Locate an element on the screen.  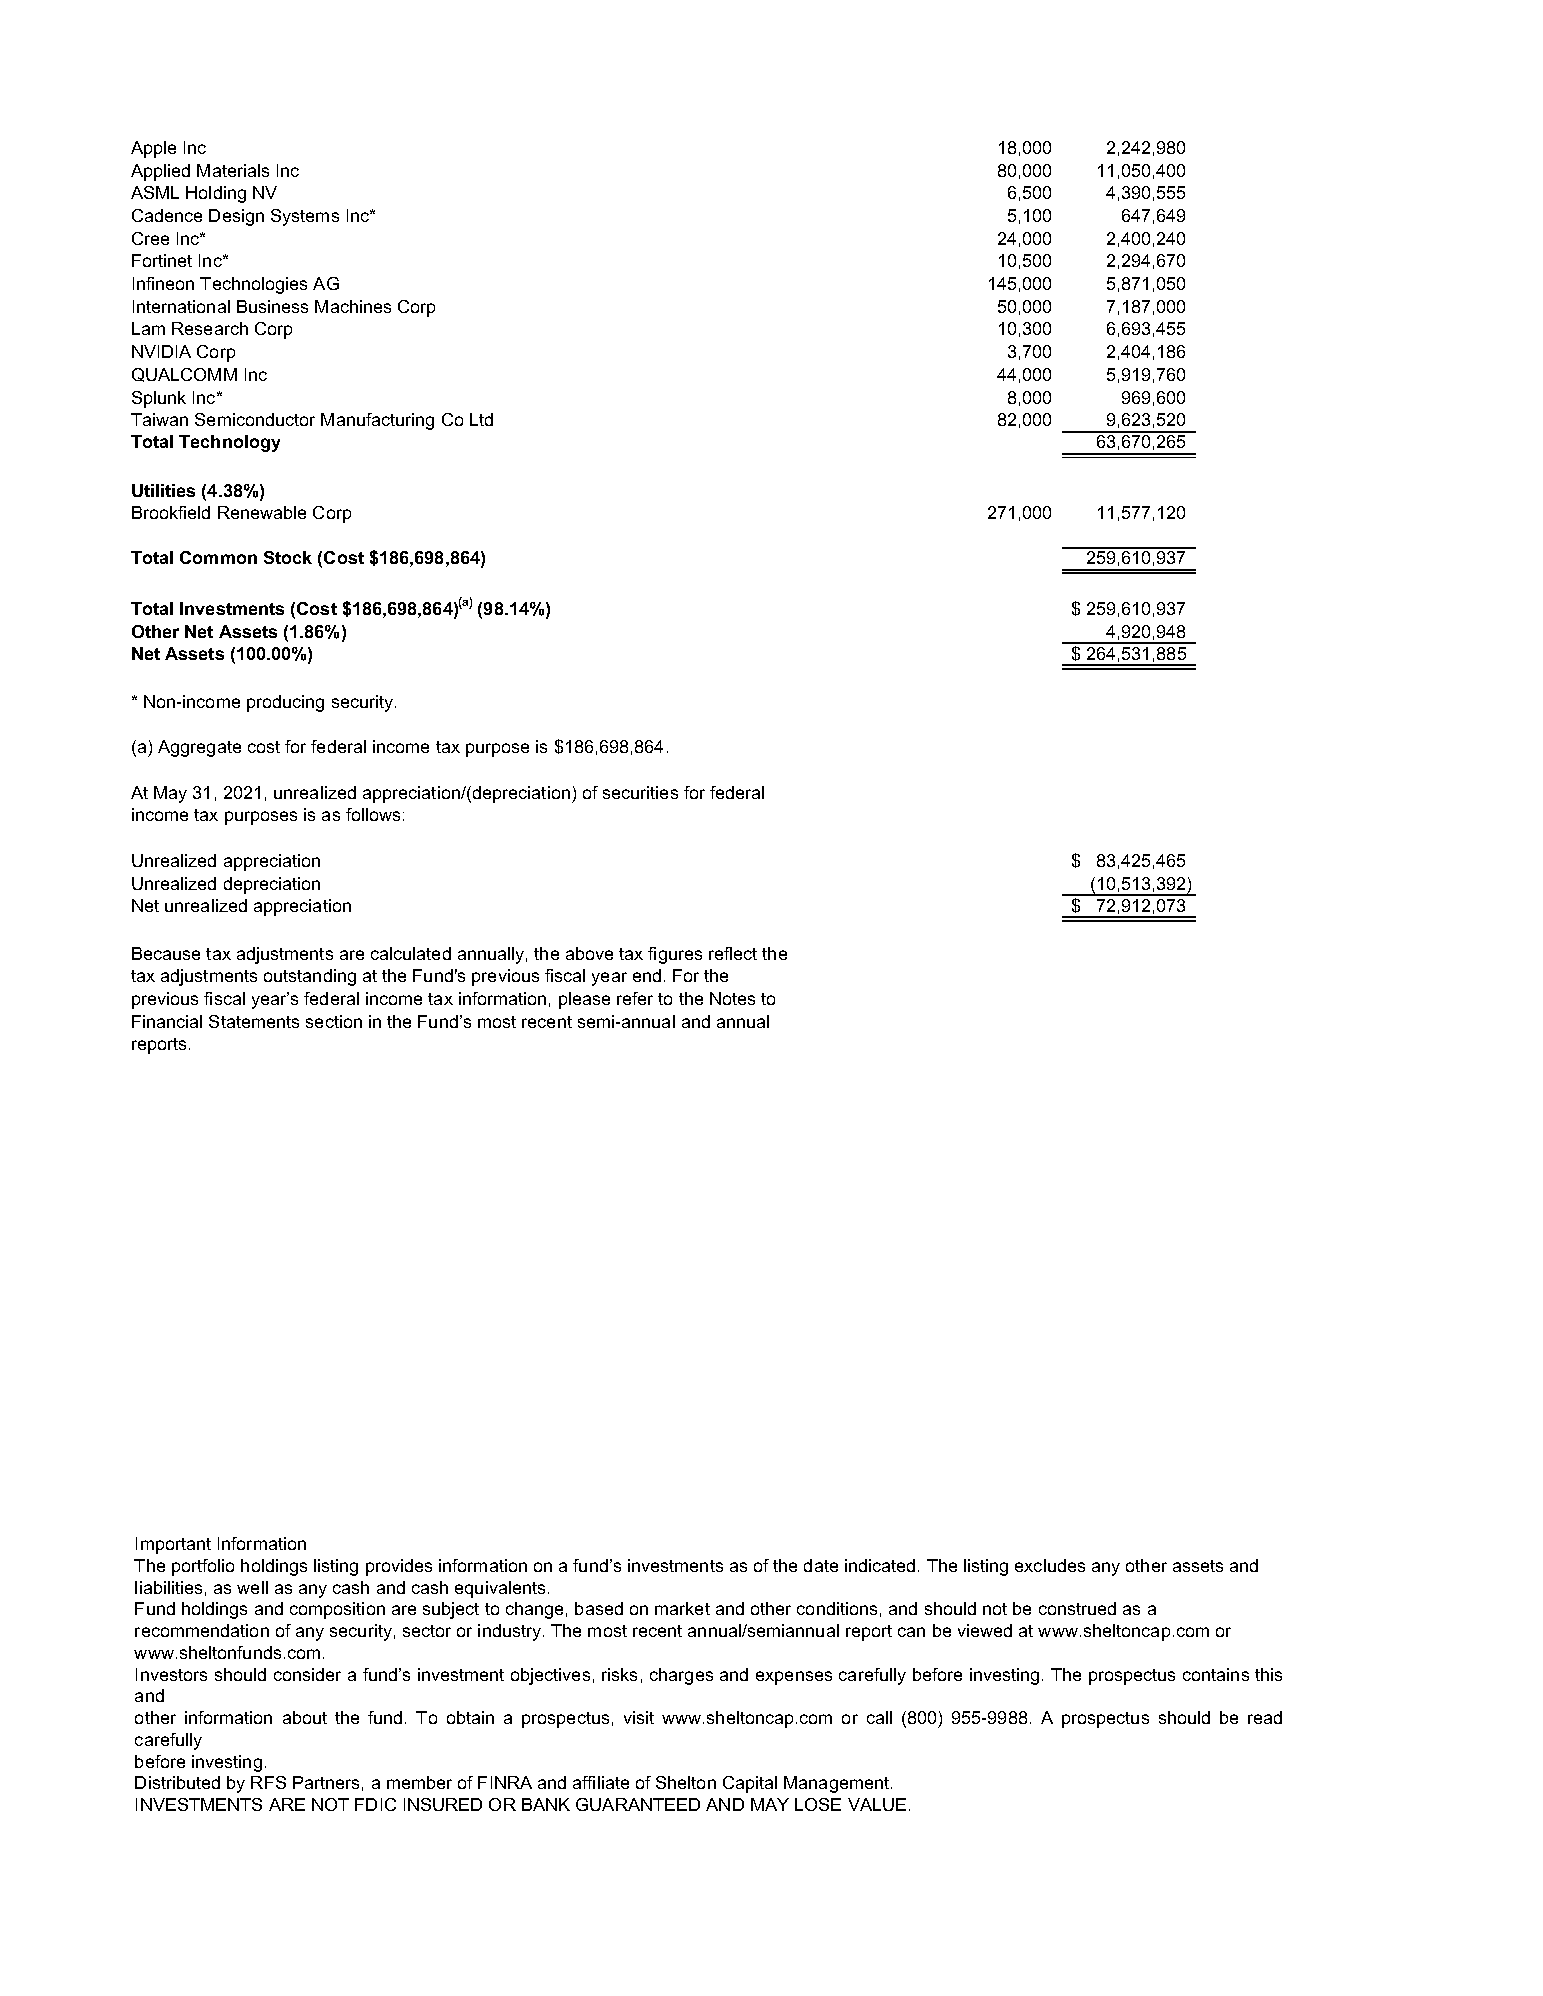
Notes is located at coordinates (732, 998).
